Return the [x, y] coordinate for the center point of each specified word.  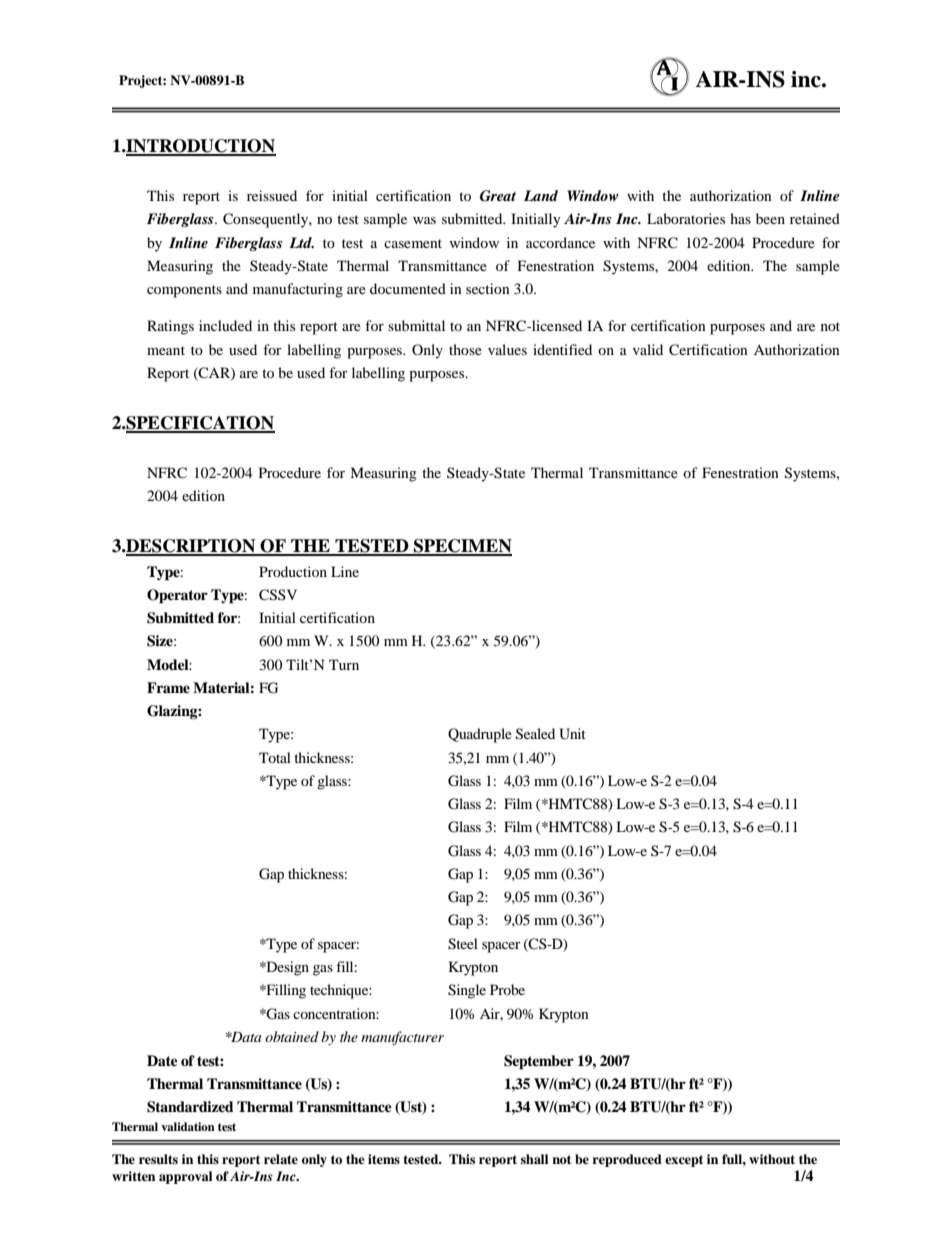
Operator [177, 596]
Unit [572, 734]
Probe [507, 989]
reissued [272, 195]
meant [166, 350]
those [465, 349]
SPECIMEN [462, 547]
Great [498, 196]
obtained [292, 1036]
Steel [463, 944]
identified [562, 349]
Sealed [535, 734]
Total [275, 757]
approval [185, 1177]
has [740, 218]
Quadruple [480, 735]
